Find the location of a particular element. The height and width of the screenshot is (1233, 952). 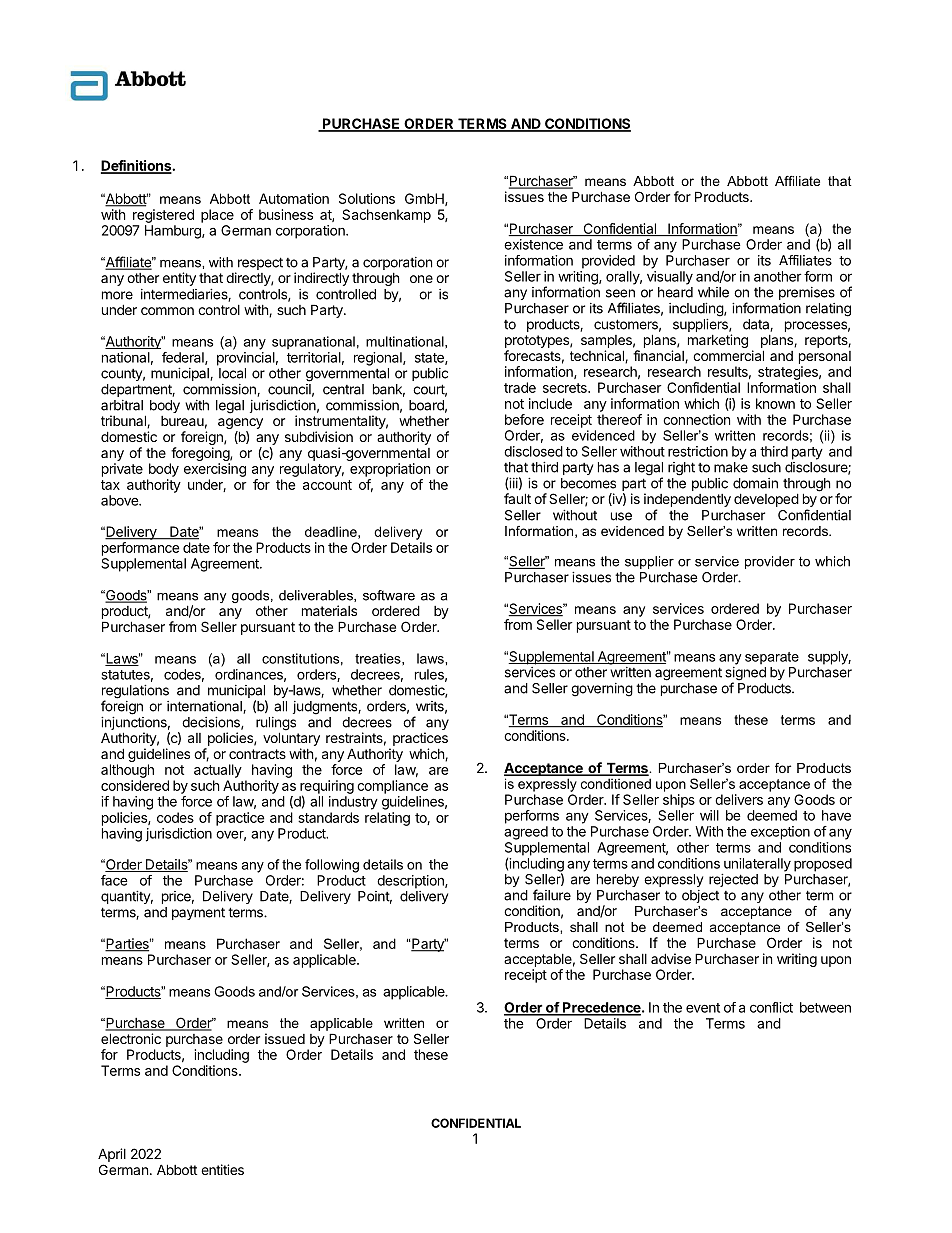

entities is located at coordinates (222, 1169).
